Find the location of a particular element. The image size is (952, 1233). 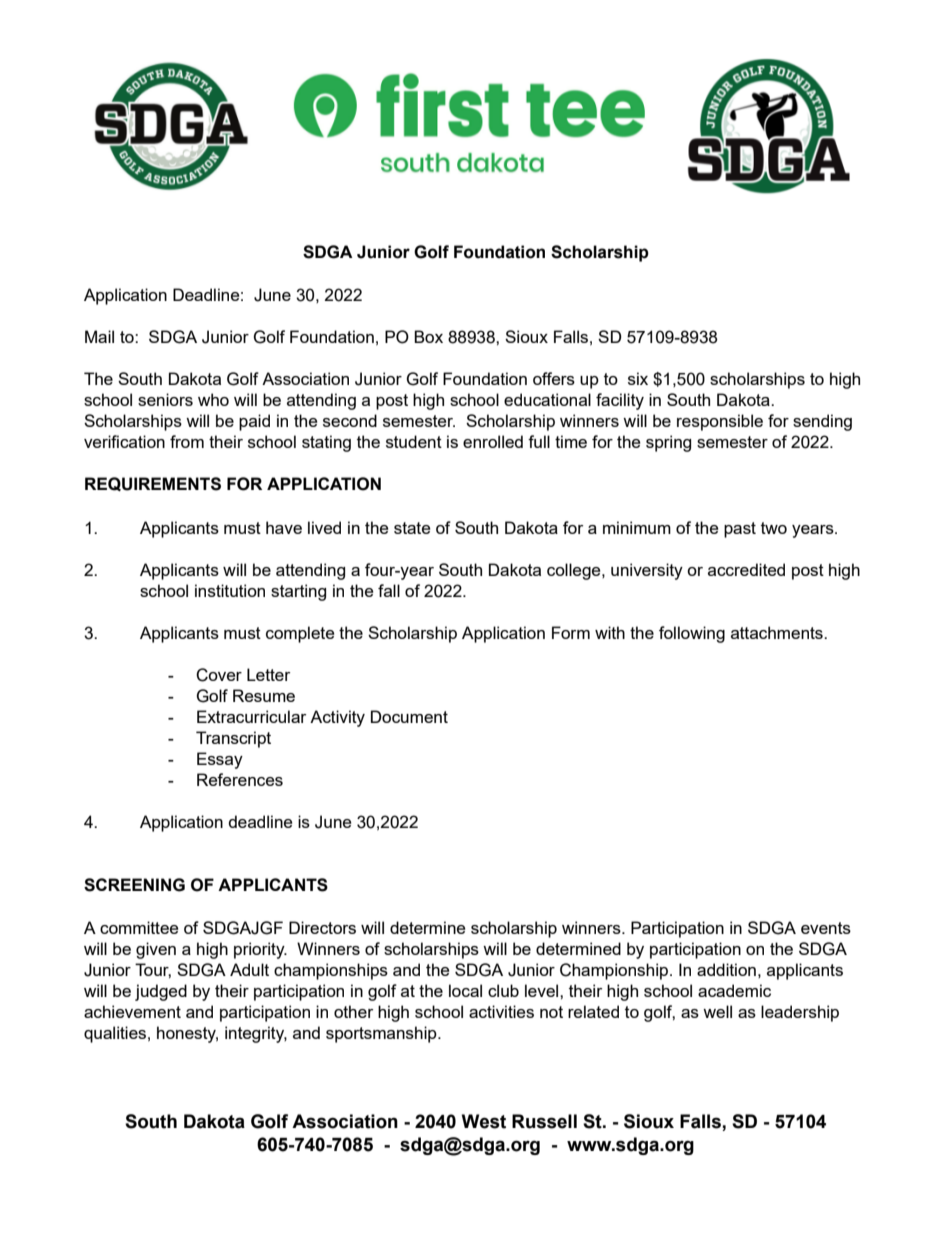

state is located at coordinates (412, 528).
